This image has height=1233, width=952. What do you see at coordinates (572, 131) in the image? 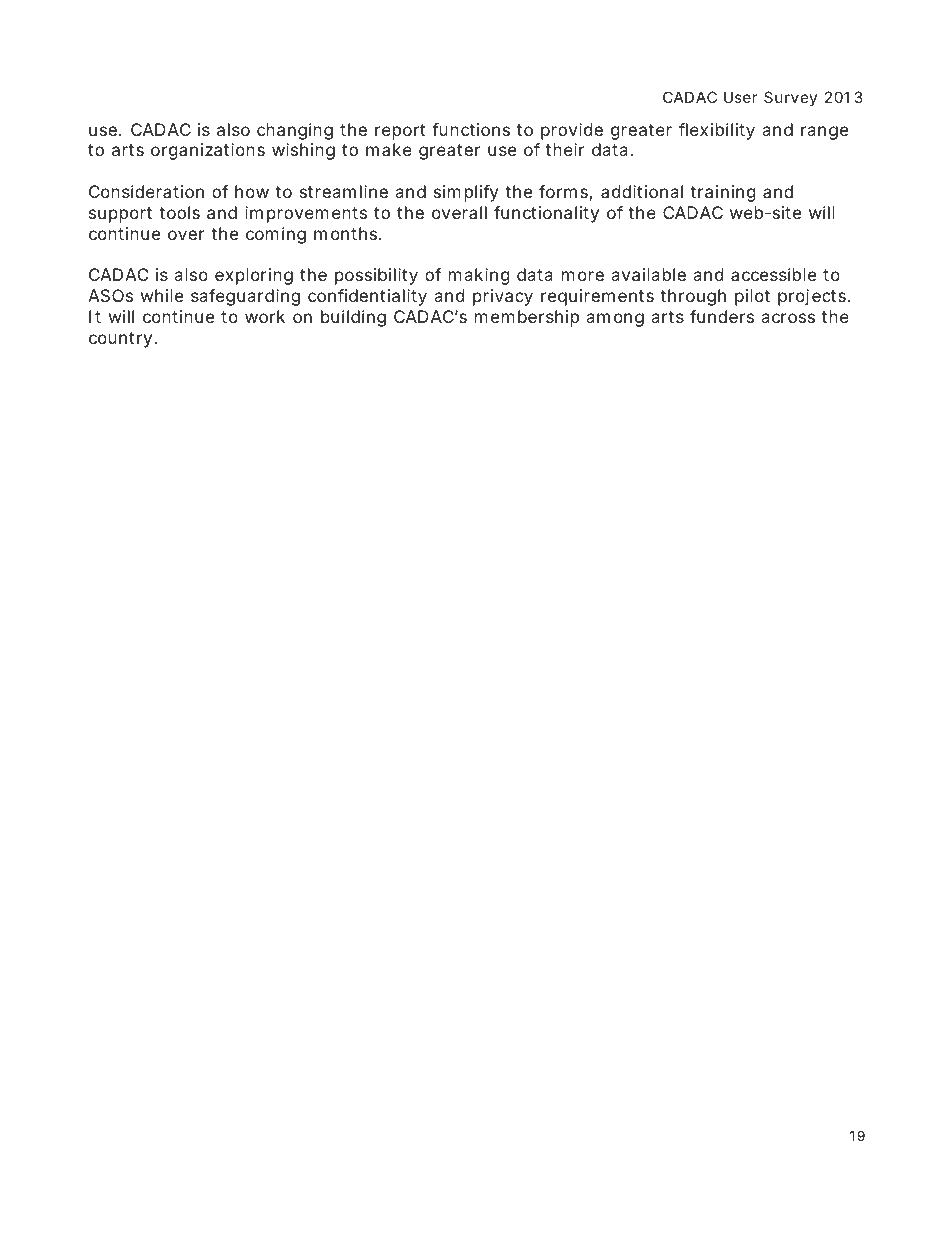
I see `provide` at bounding box center [572, 131].
